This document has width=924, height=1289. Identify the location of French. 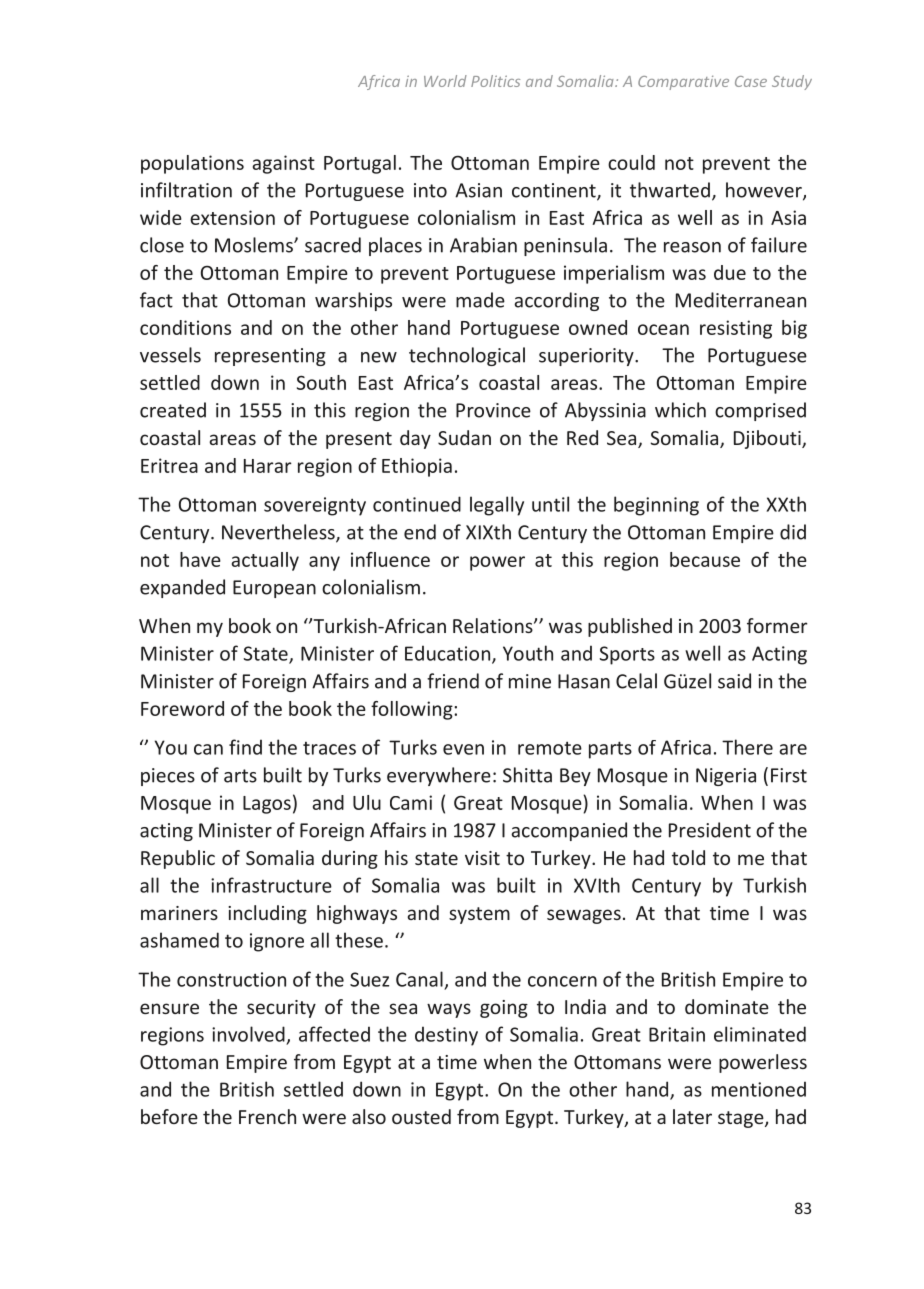
(267, 1116).
